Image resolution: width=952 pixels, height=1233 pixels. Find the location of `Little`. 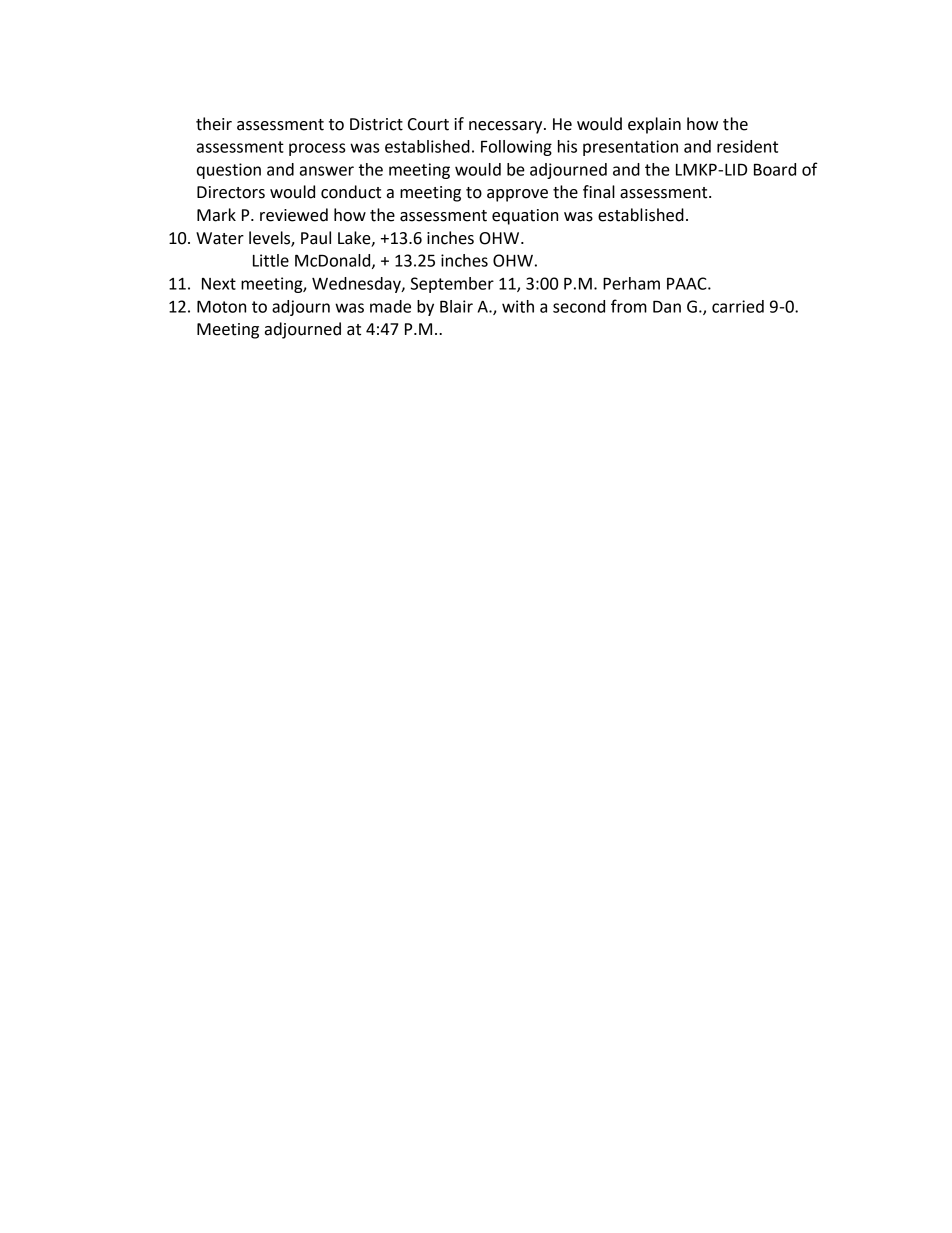

Little is located at coordinates (271, 260).
